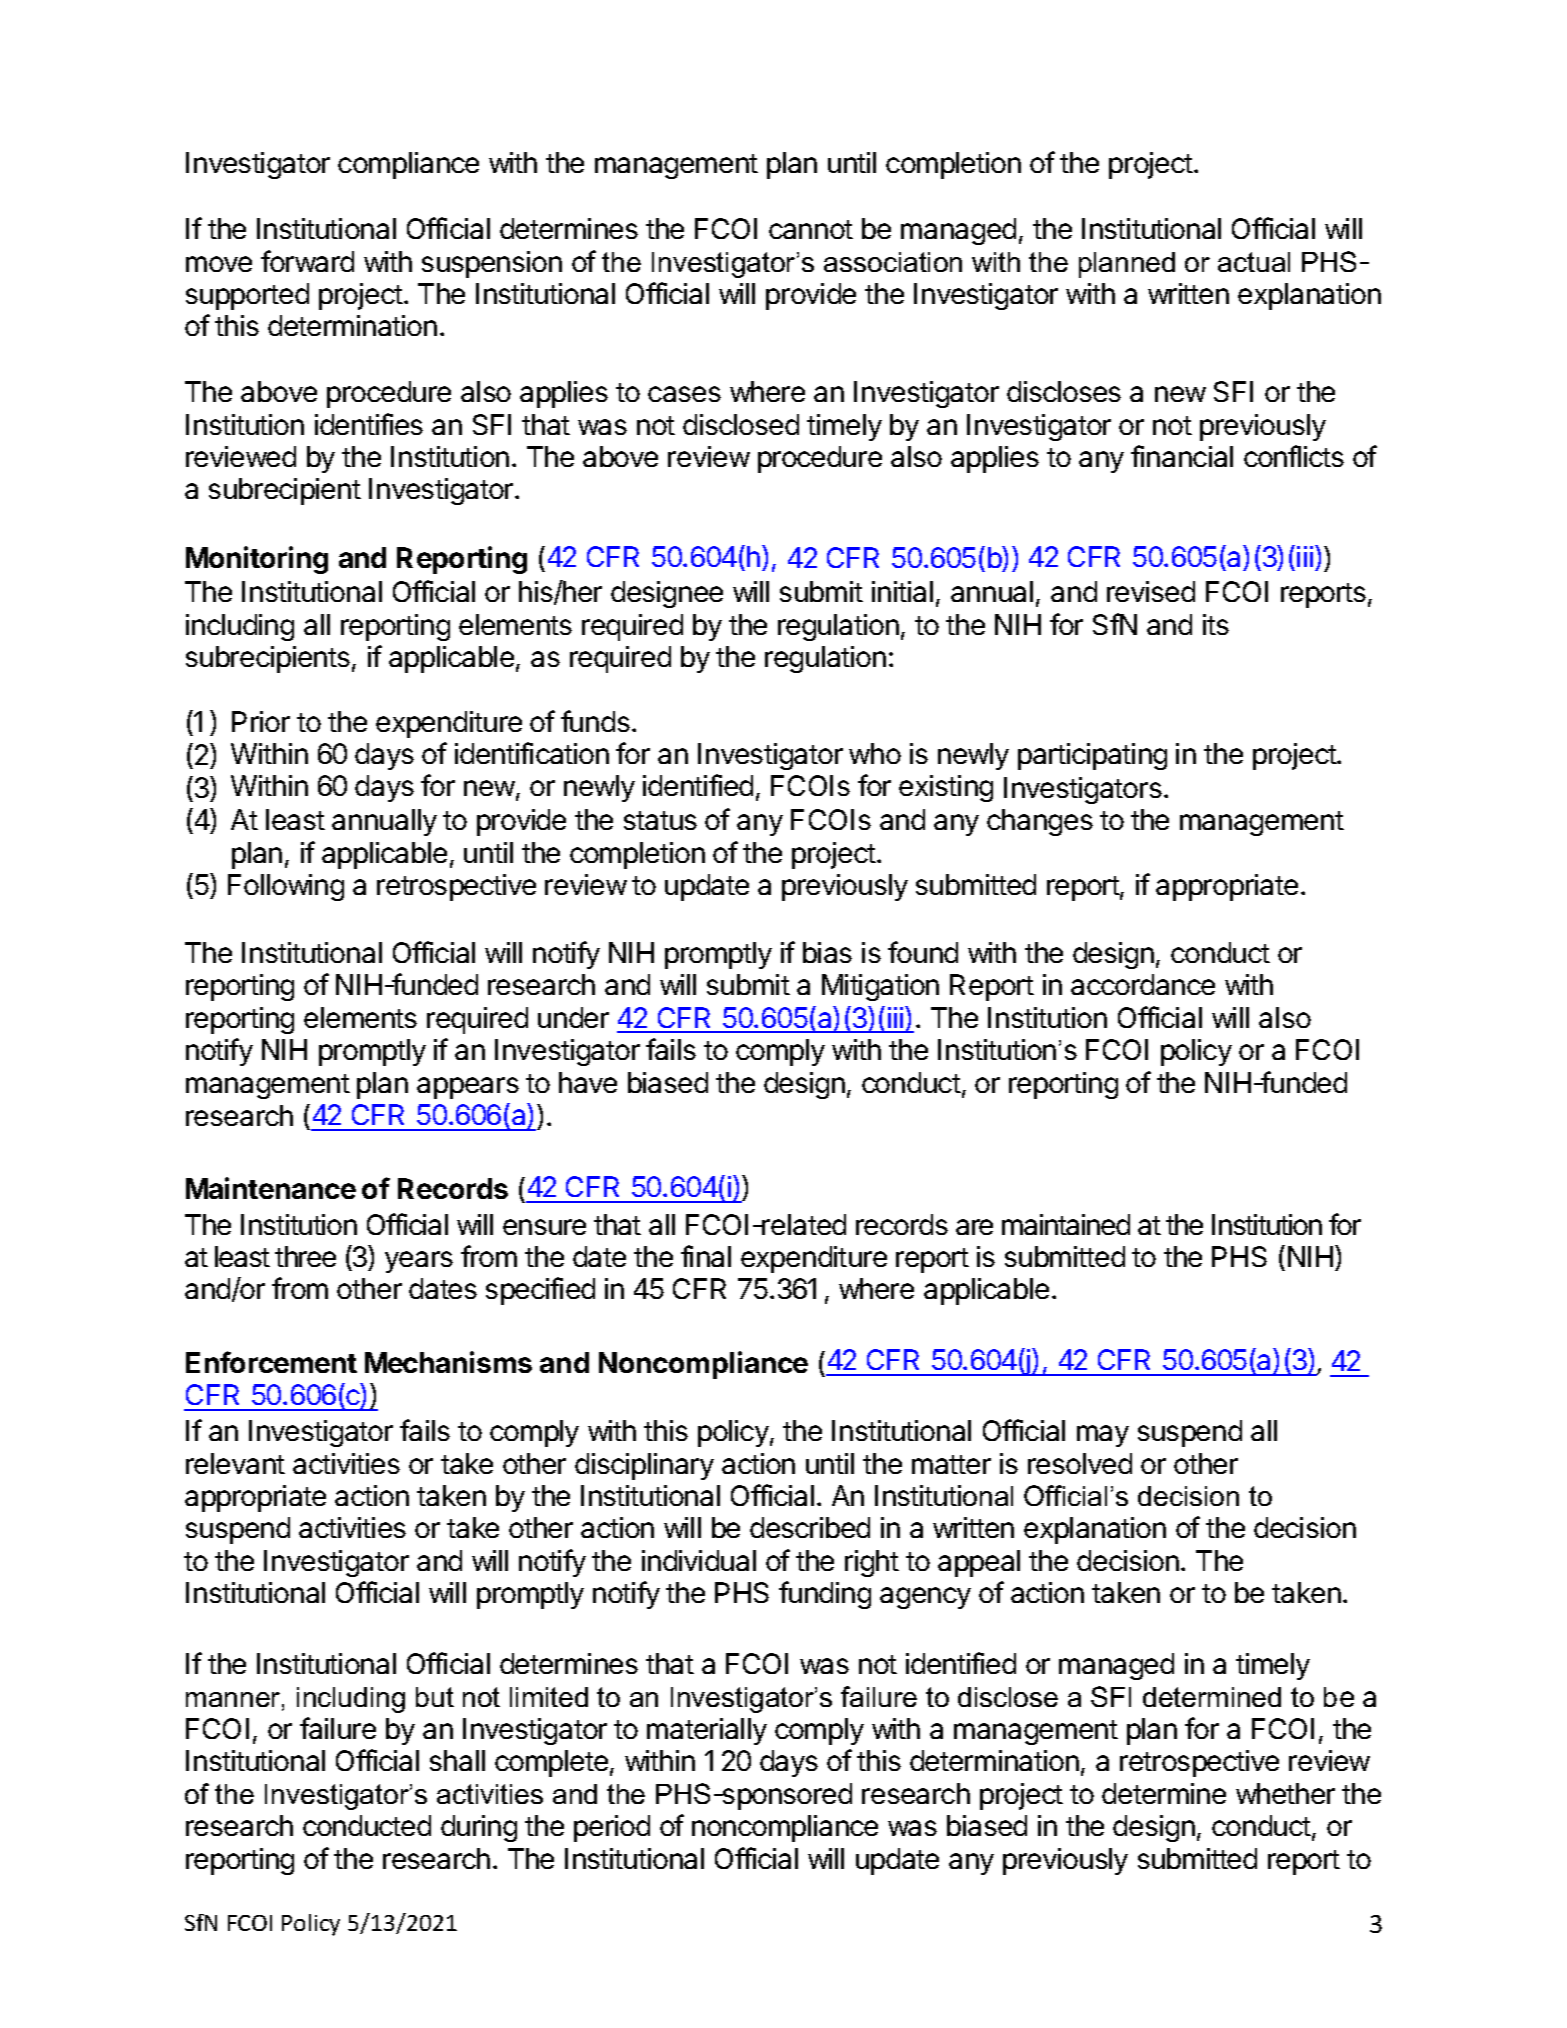  Describe the element at coordinates (1254, 262) in the screenshot. I see `actual` at that location.
